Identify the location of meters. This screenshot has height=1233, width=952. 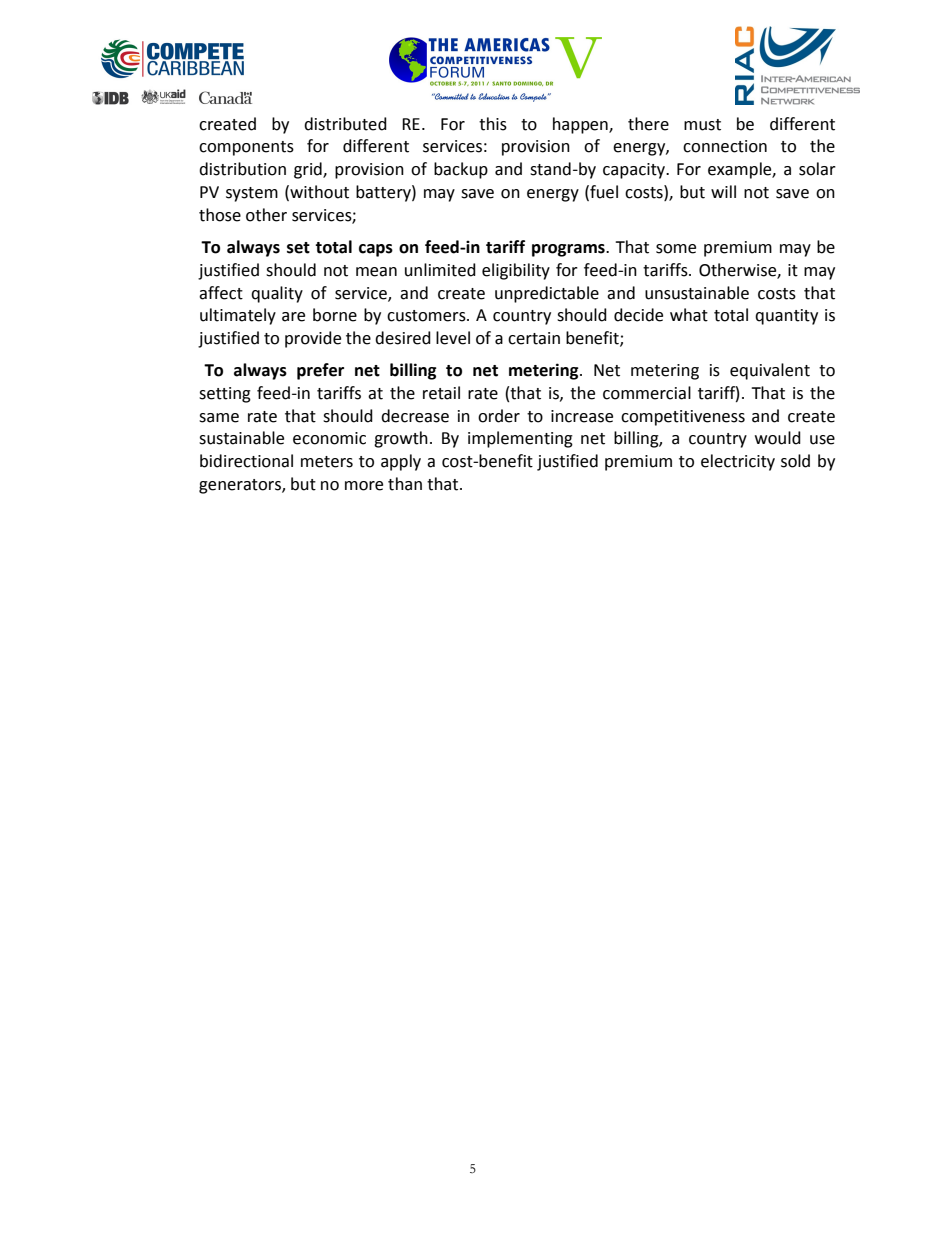
(327, 462).
